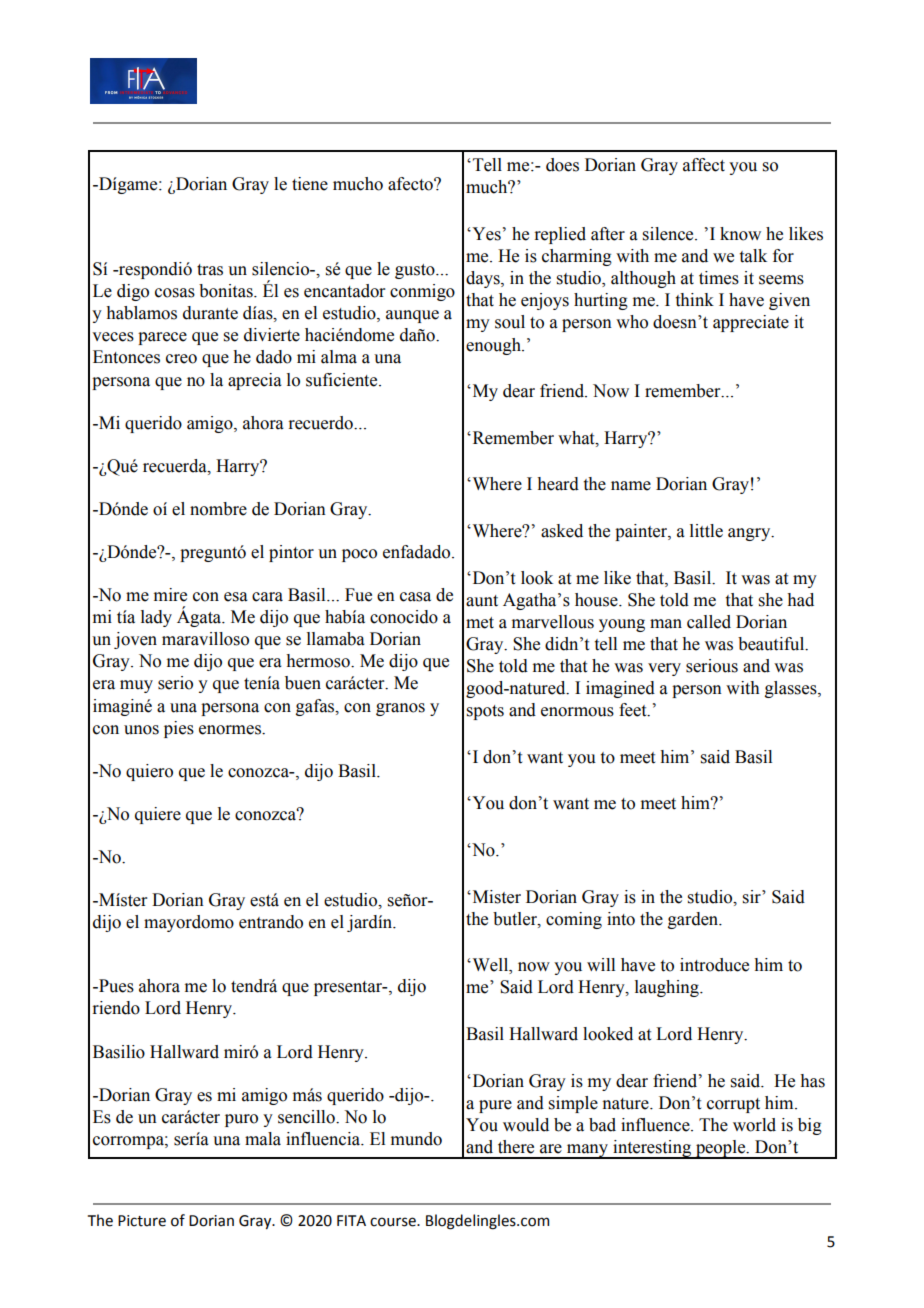  I want to click on spots, so click(485, 712).
